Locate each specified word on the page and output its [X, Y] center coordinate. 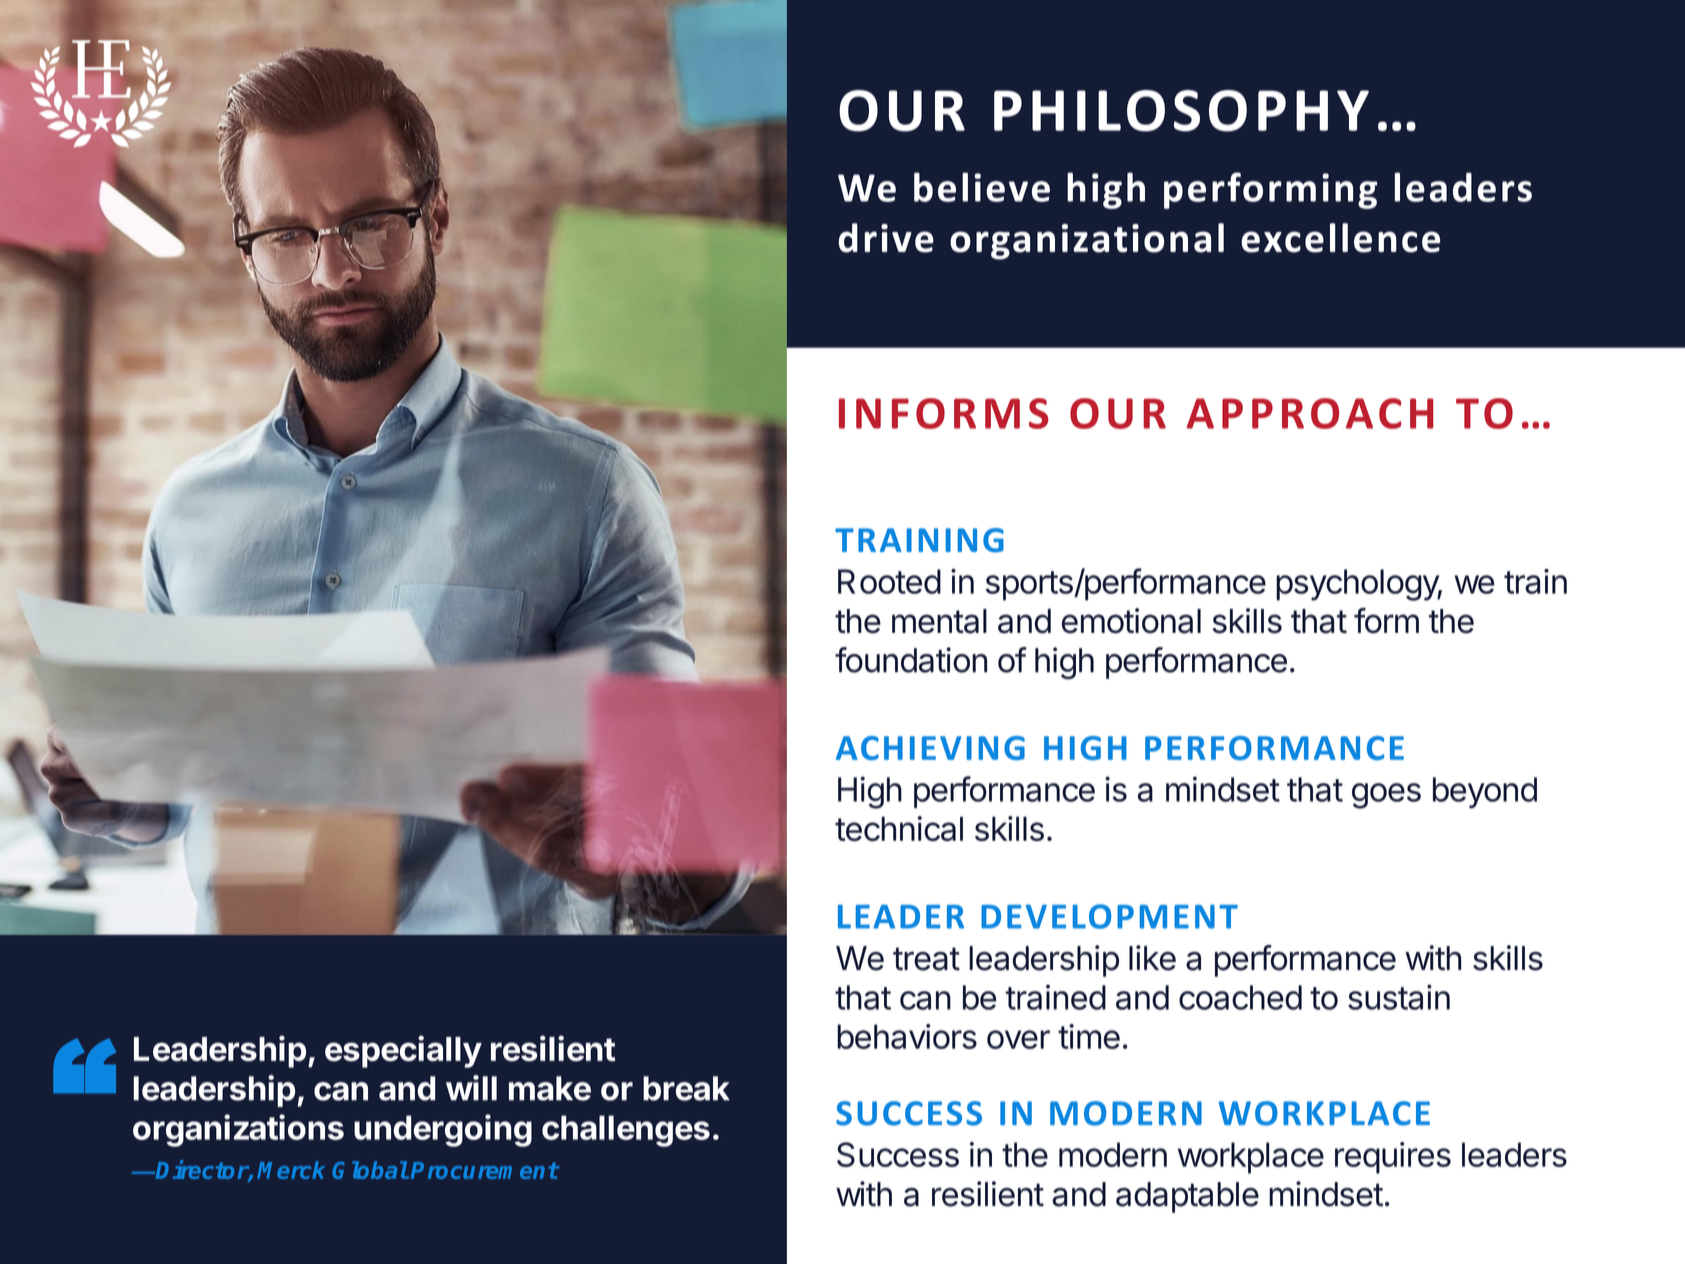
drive [886, 238]
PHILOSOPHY [1181, 111]
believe [982, 187]
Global [370, 1170]
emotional [1131, 621]
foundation [911, 660]
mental [939, 621]
